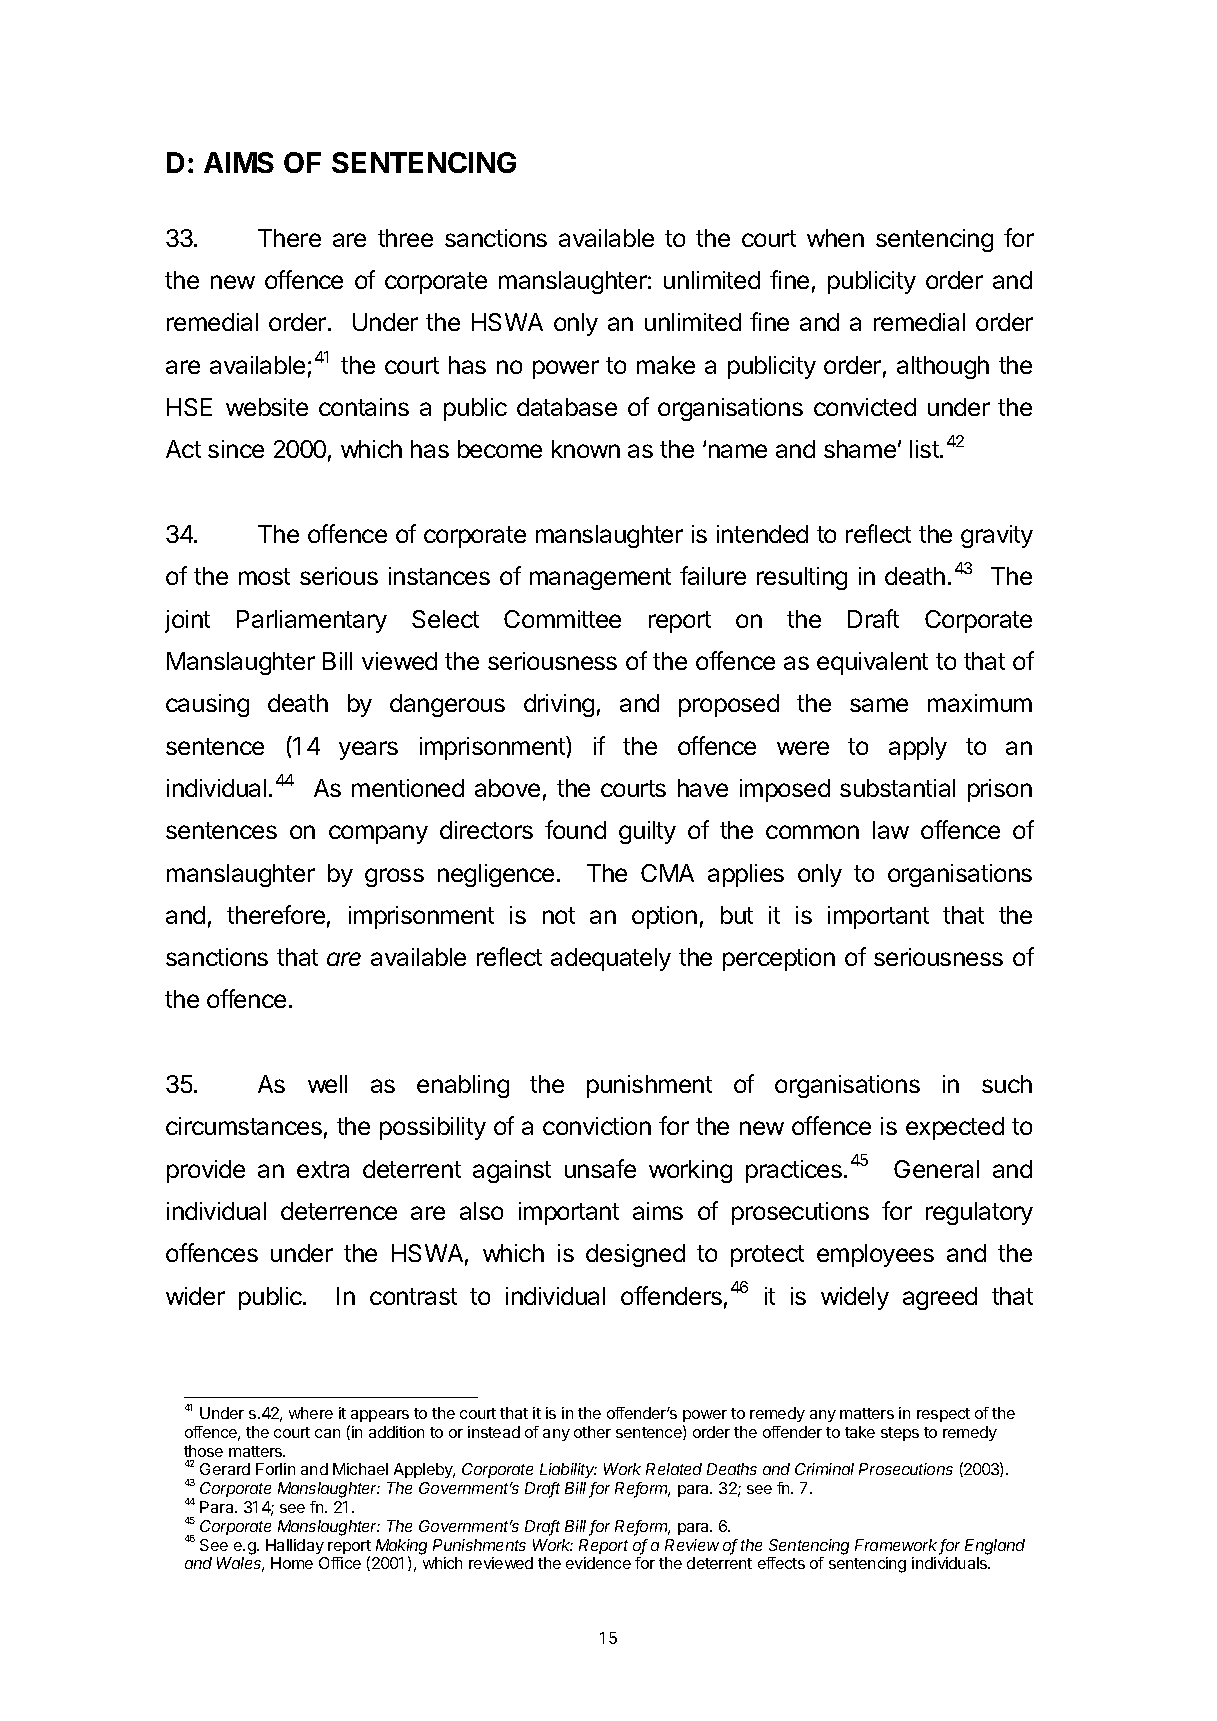 The image size is (1217, 1721). Describe the element at coordinates (405, 238) in the page. I see `three` at that location.
